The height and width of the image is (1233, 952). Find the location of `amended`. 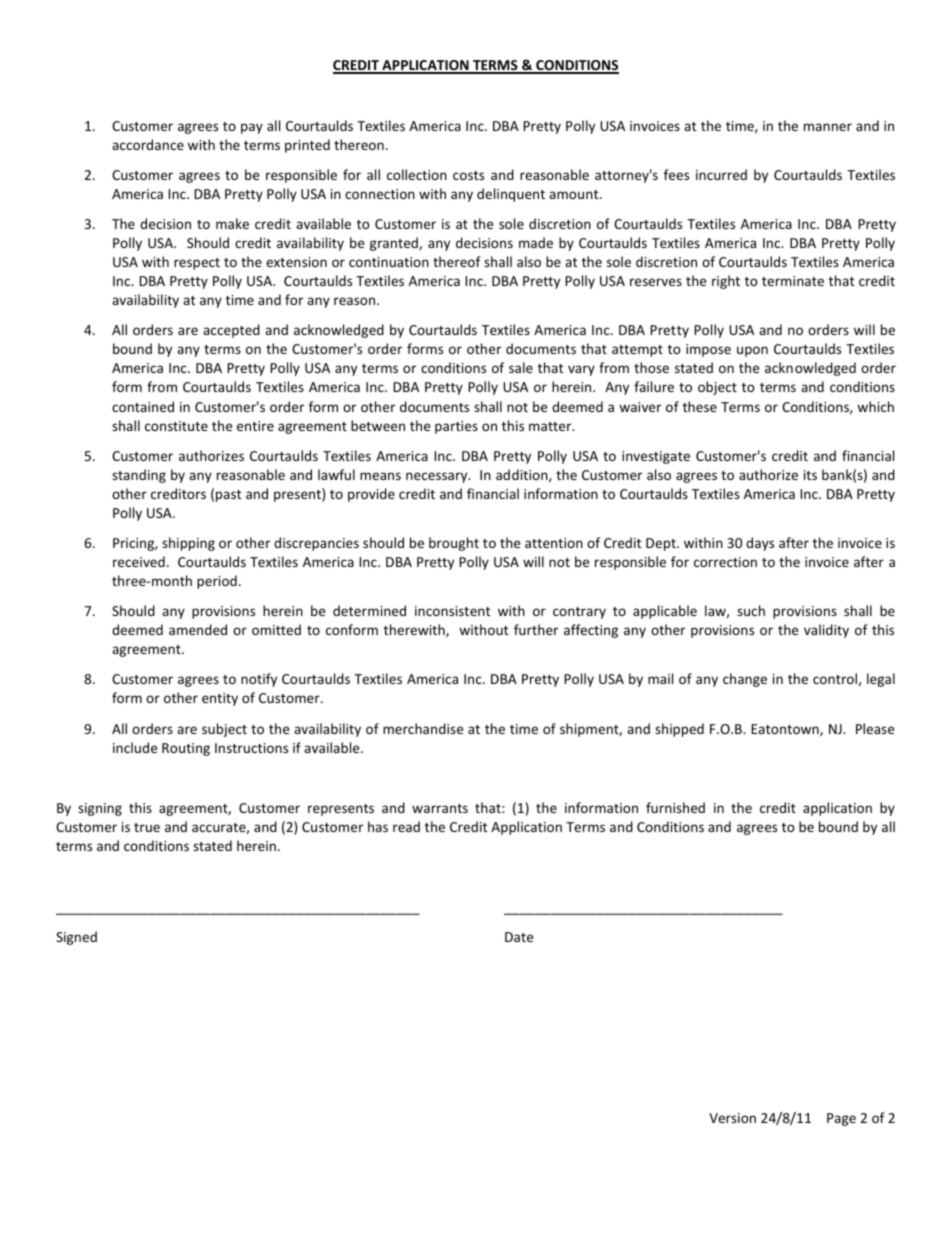

amended is located at coordinates (198, 629).
